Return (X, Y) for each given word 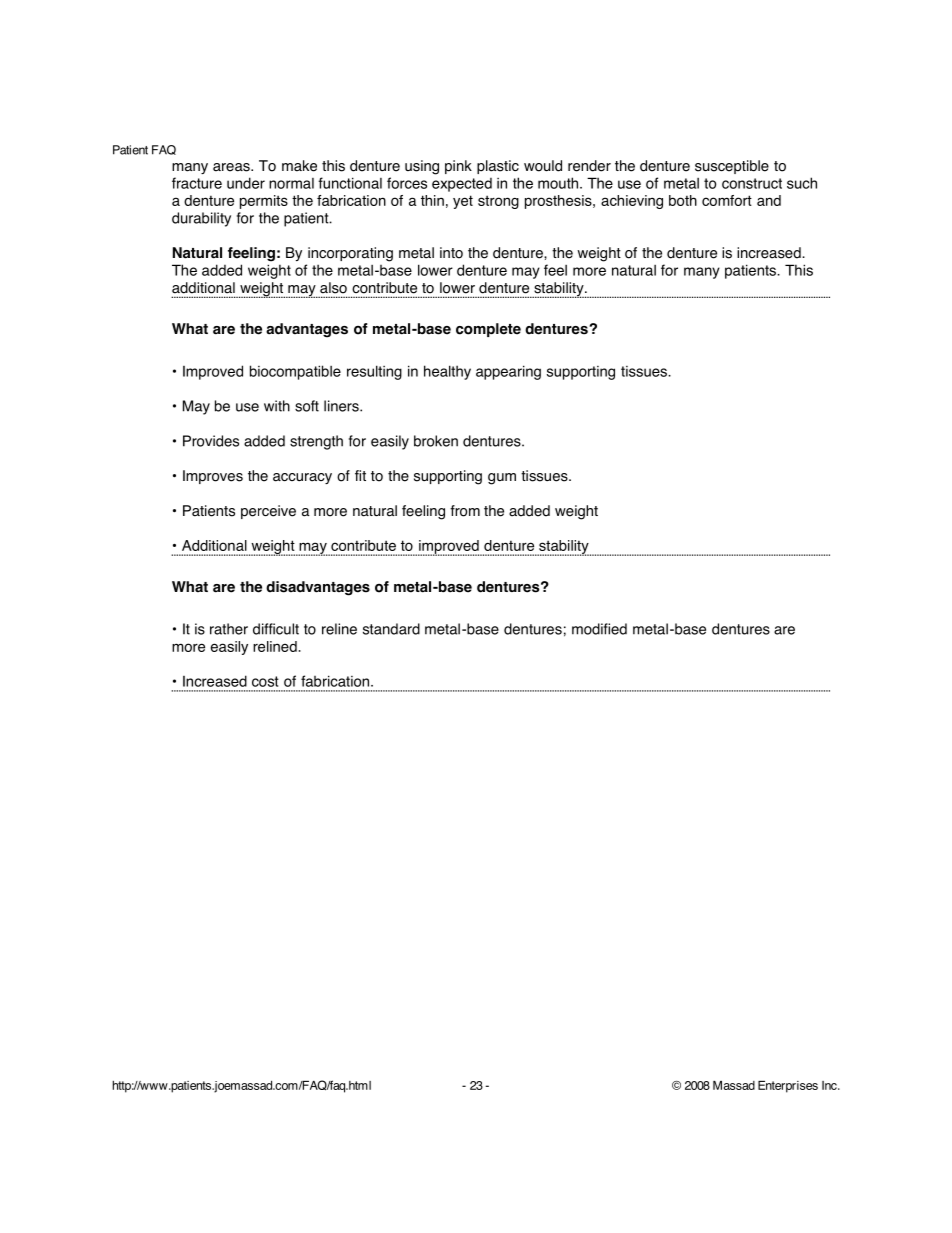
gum (502, 479)
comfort (727, 200)
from (465, 511)
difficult (276, 629)
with (277, 406)
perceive (268, 512)
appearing (508, 372)
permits (264, 202)
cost (265, 681)
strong (498, 202)
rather (229, 629)
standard (391, 629)
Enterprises (788, 1087)
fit (360, 475)
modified (599, 629)
